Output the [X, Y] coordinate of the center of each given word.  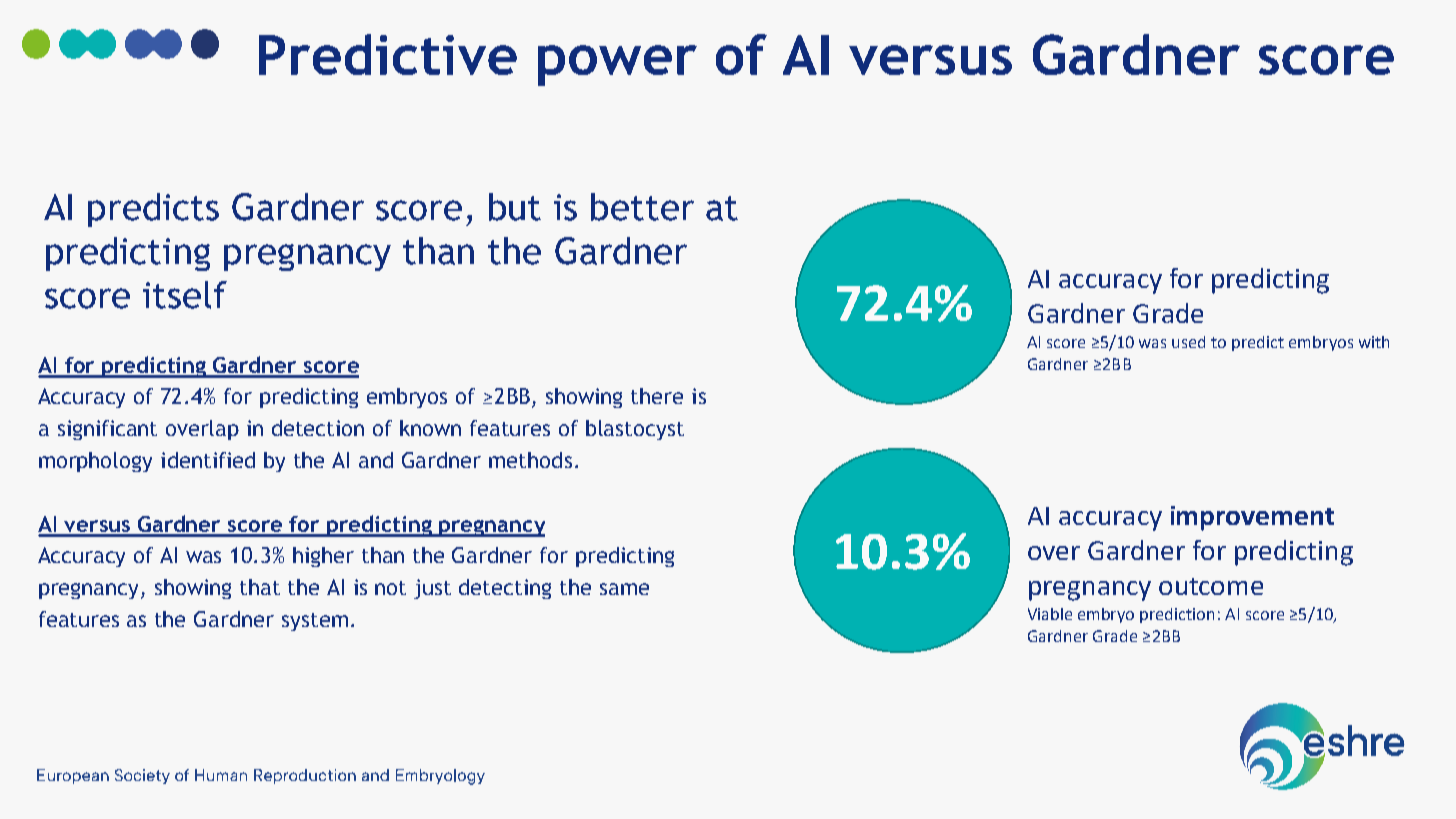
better [642, 207]
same [624, 589]
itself [185, 295]
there [657, 396]
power [617, 65]
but [515, 207]
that [260, 587]
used [1188, 342]
